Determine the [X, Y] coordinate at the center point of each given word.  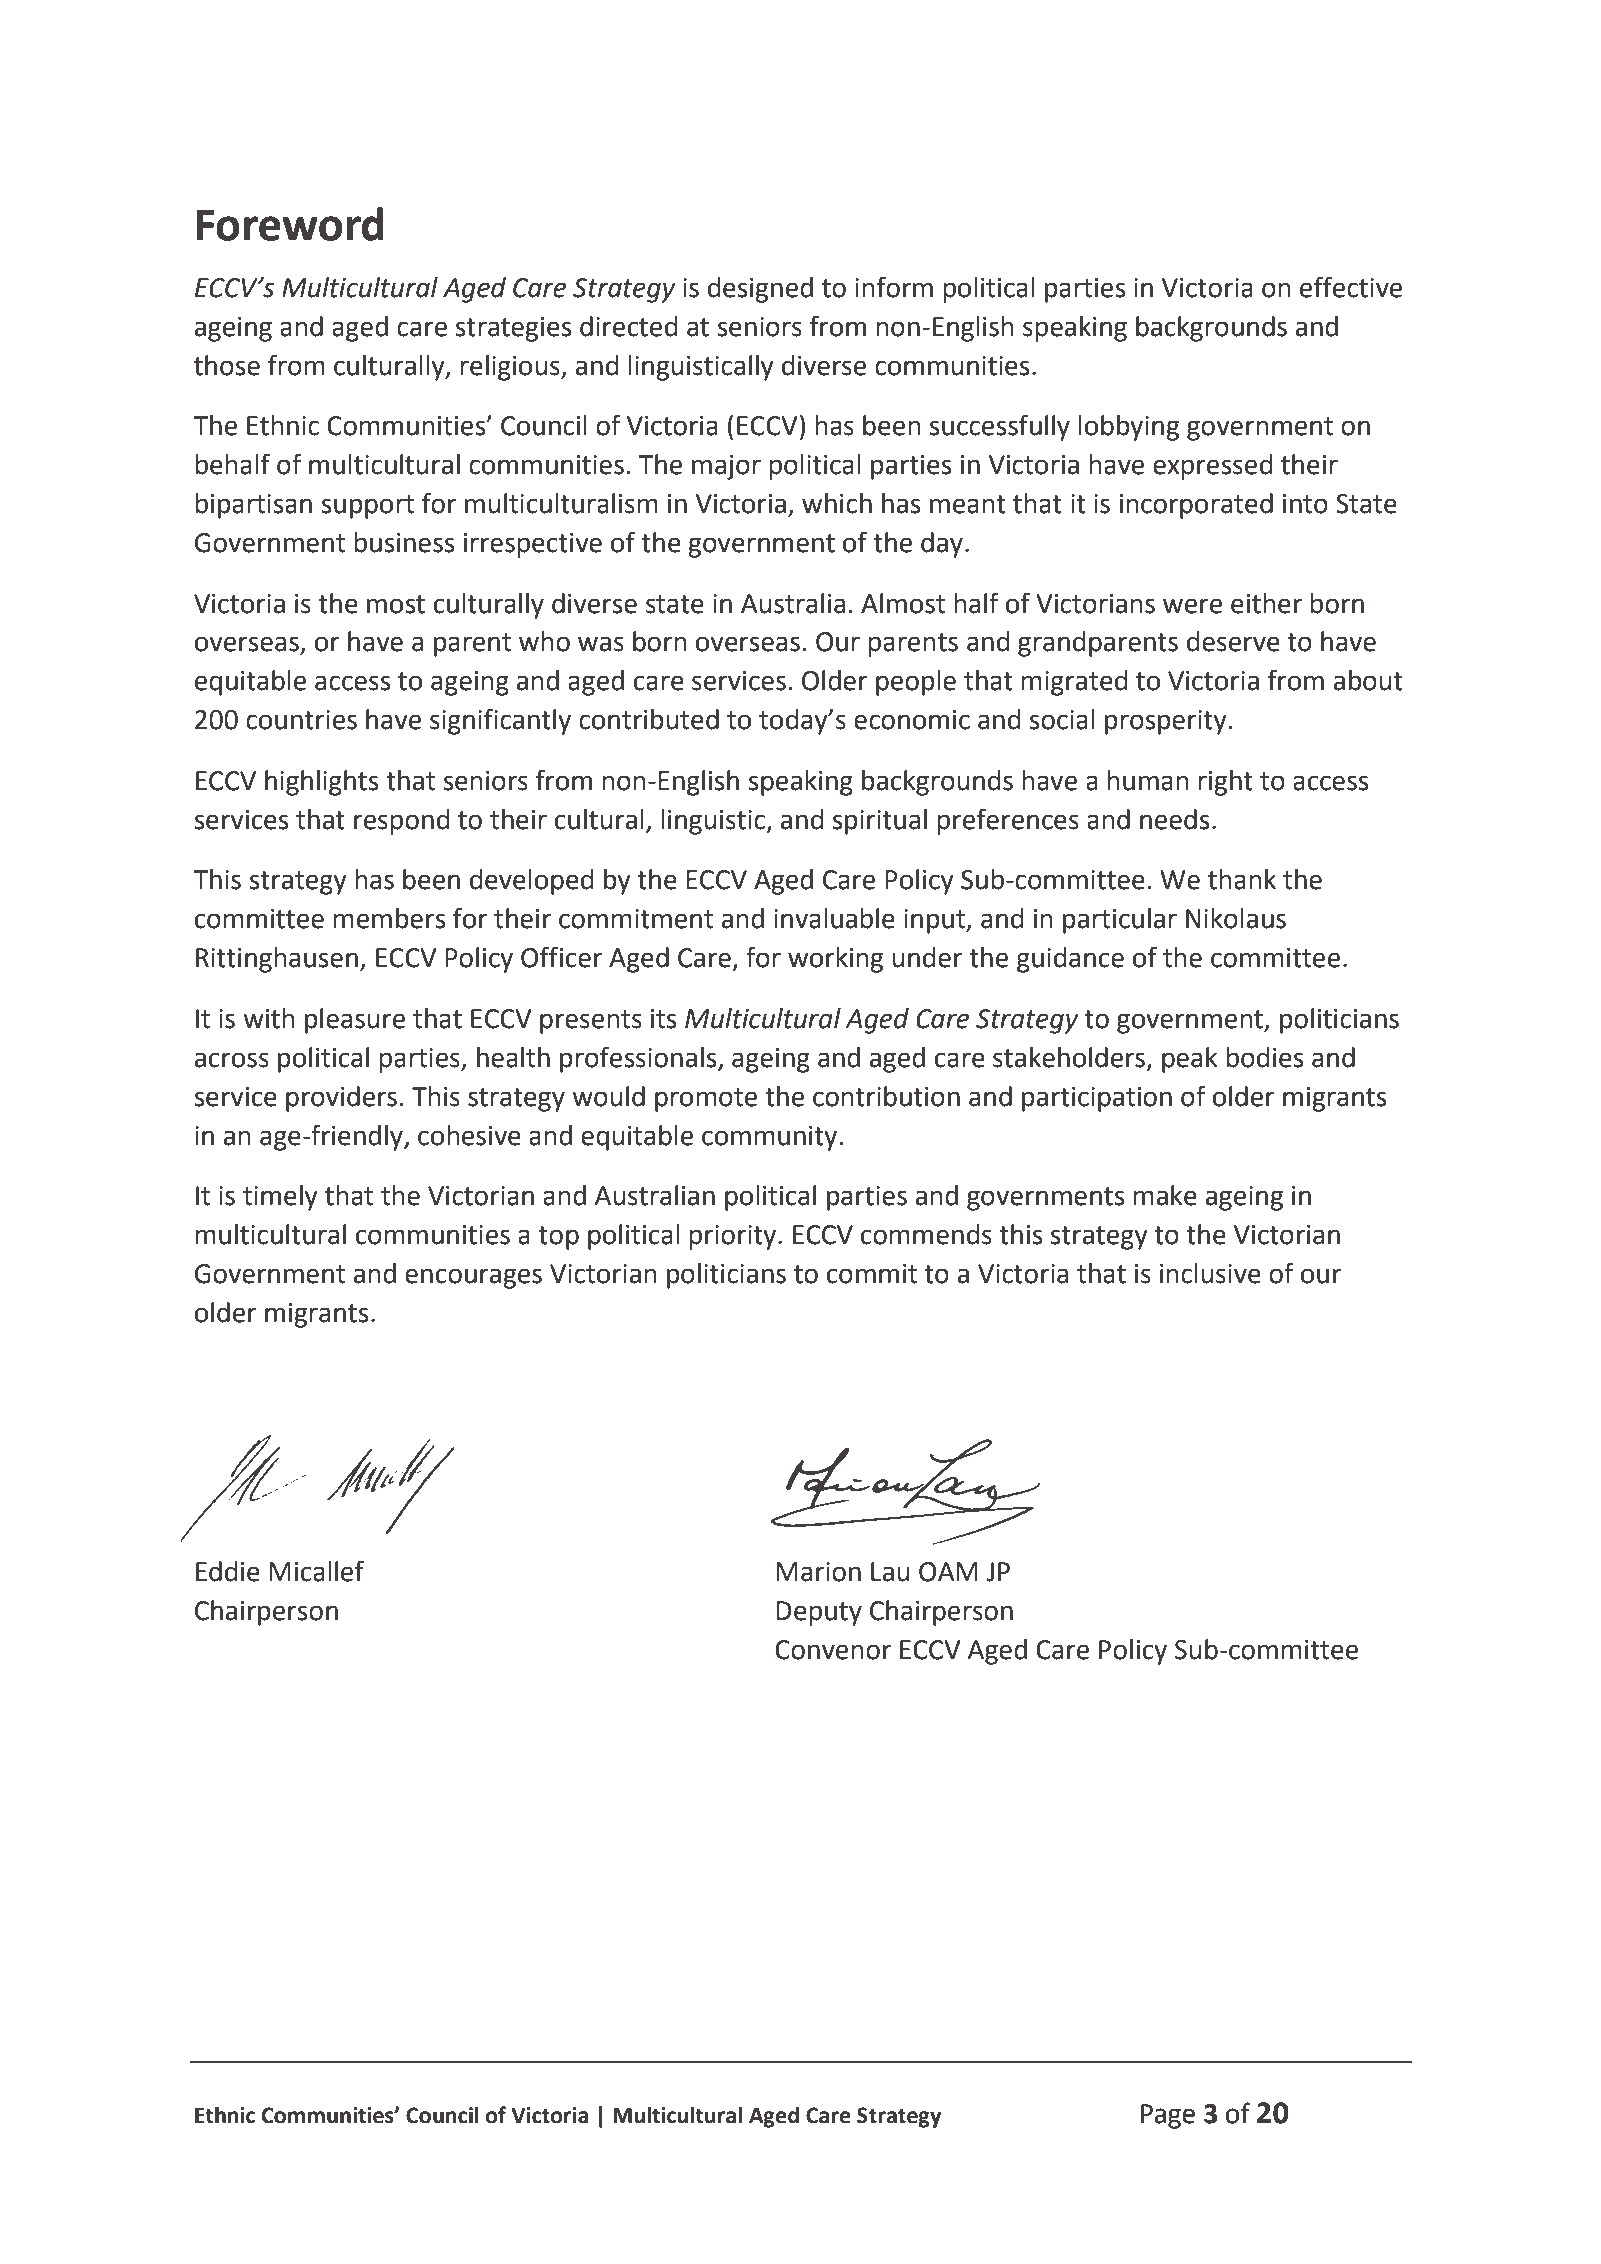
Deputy [819, 1613]
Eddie [228, 1571]
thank [1242, 879]
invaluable [834, 918]
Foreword [290, 224]
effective [1351, 287]
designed [760, 290]
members [389, 918]
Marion [818, 1572]
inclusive [1210, 1273]
